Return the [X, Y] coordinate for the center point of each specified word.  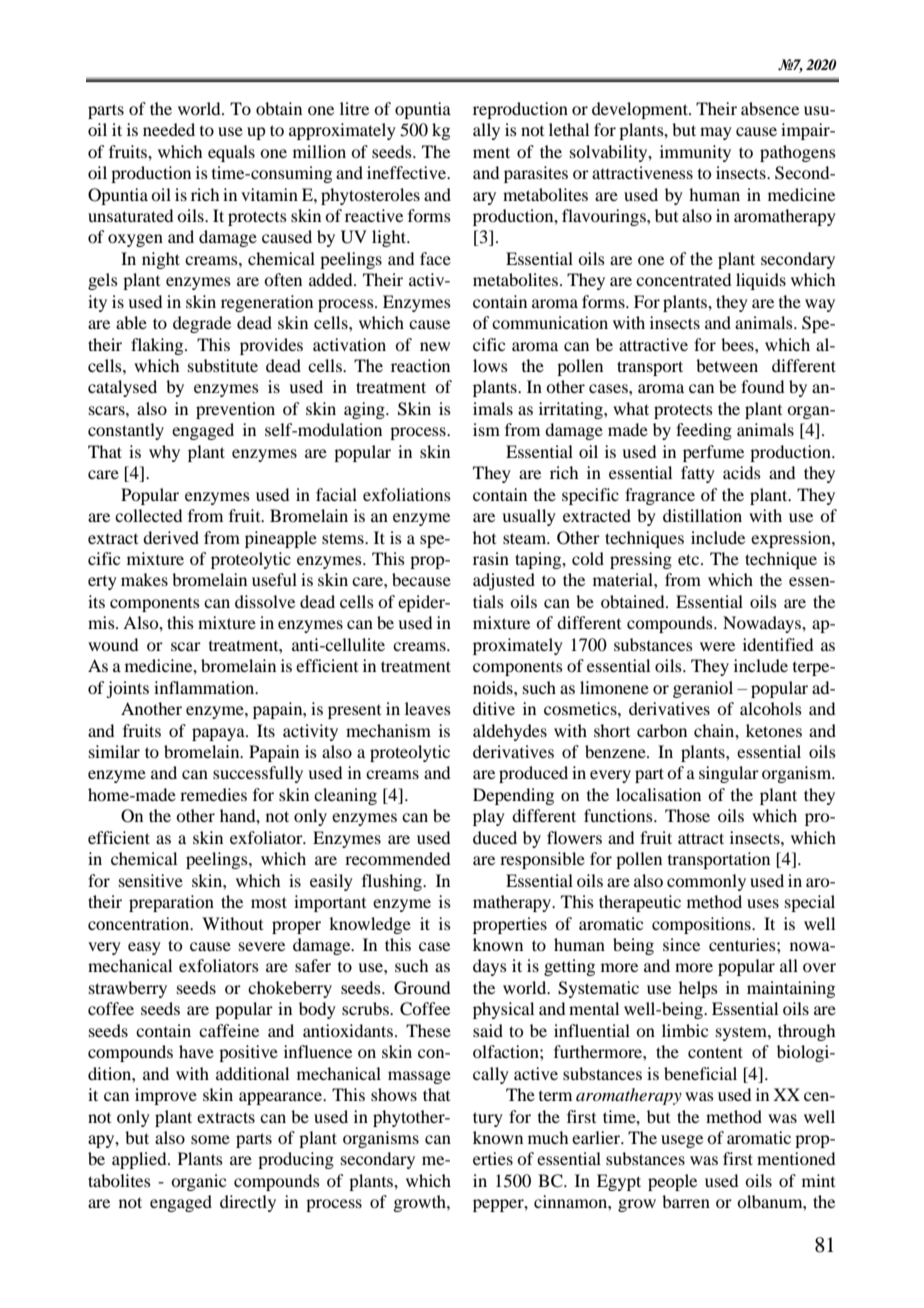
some [210, 1139]
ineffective [408, 172]
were [717, 646]
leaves [428, 708]
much [548, 1137]
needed [169, 129]
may [716, 133]
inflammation [205, 687]
